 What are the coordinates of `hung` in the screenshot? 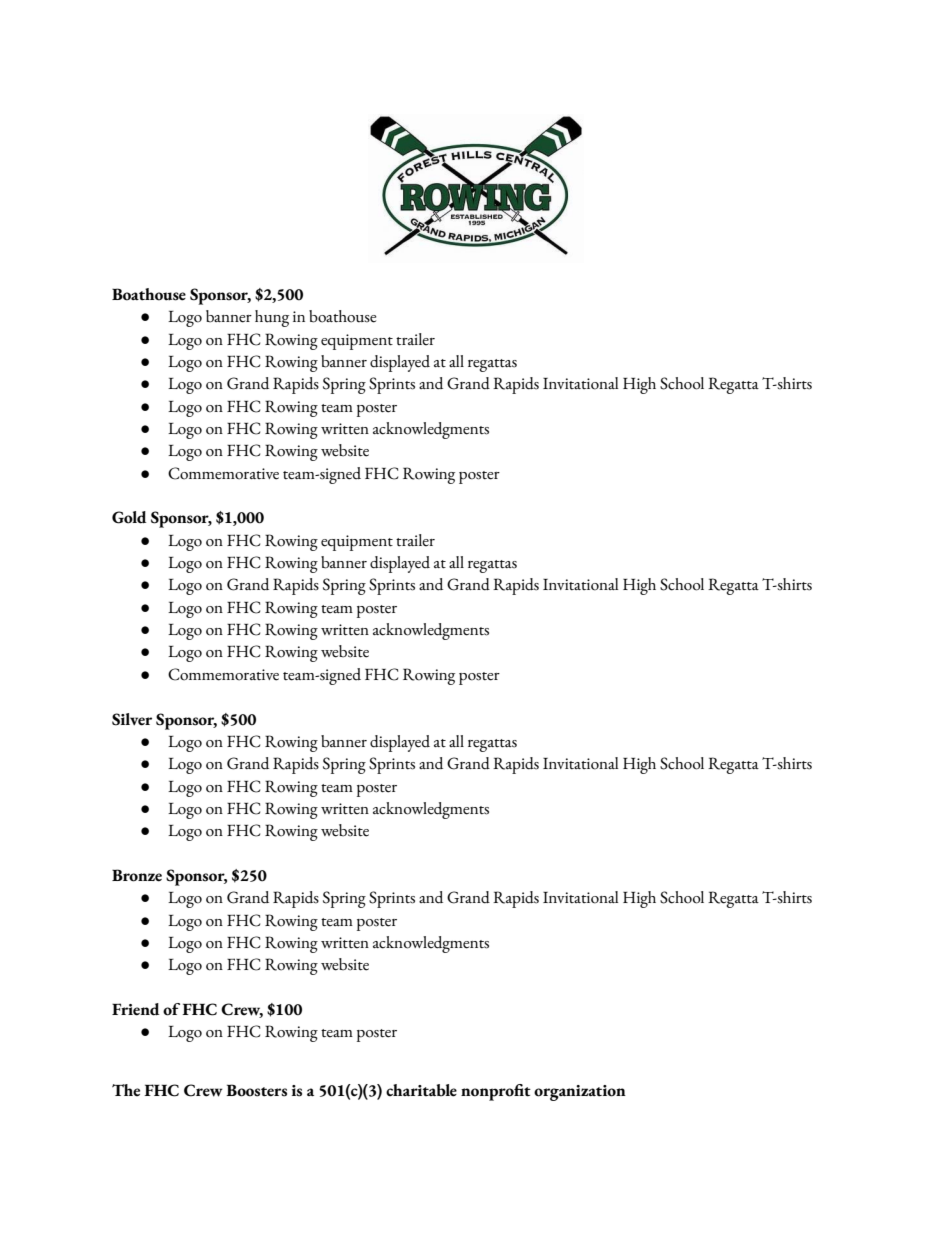 It's located at (272, 318).
